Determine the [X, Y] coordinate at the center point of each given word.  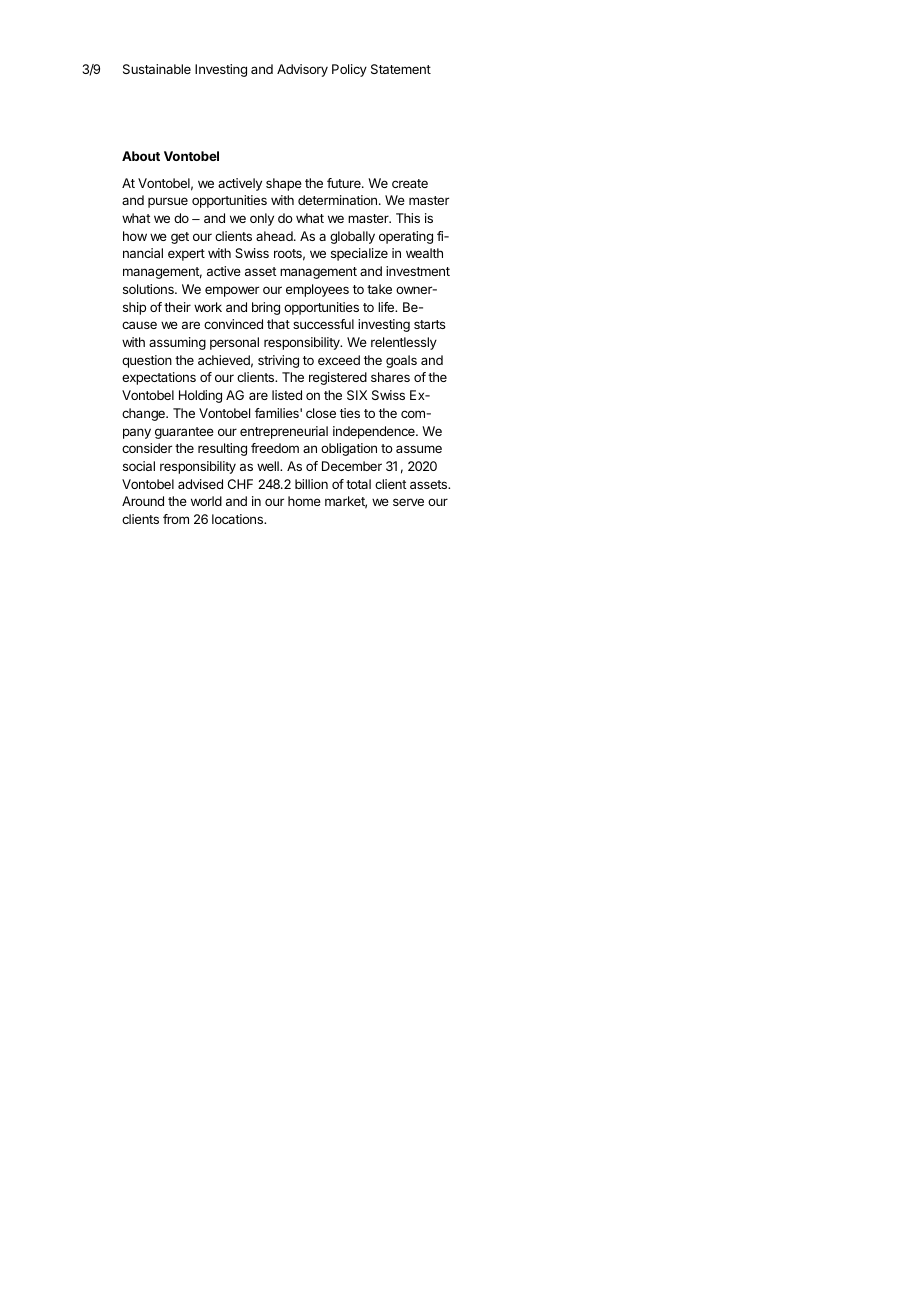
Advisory [302, 70]
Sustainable [157, 69]
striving [278, 361]
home [304, 501]
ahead [275, 236]
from [176, 519]
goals [401, 361]
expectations [159, 378]
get [180, 238]
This [408, 218]
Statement [401, 69]
